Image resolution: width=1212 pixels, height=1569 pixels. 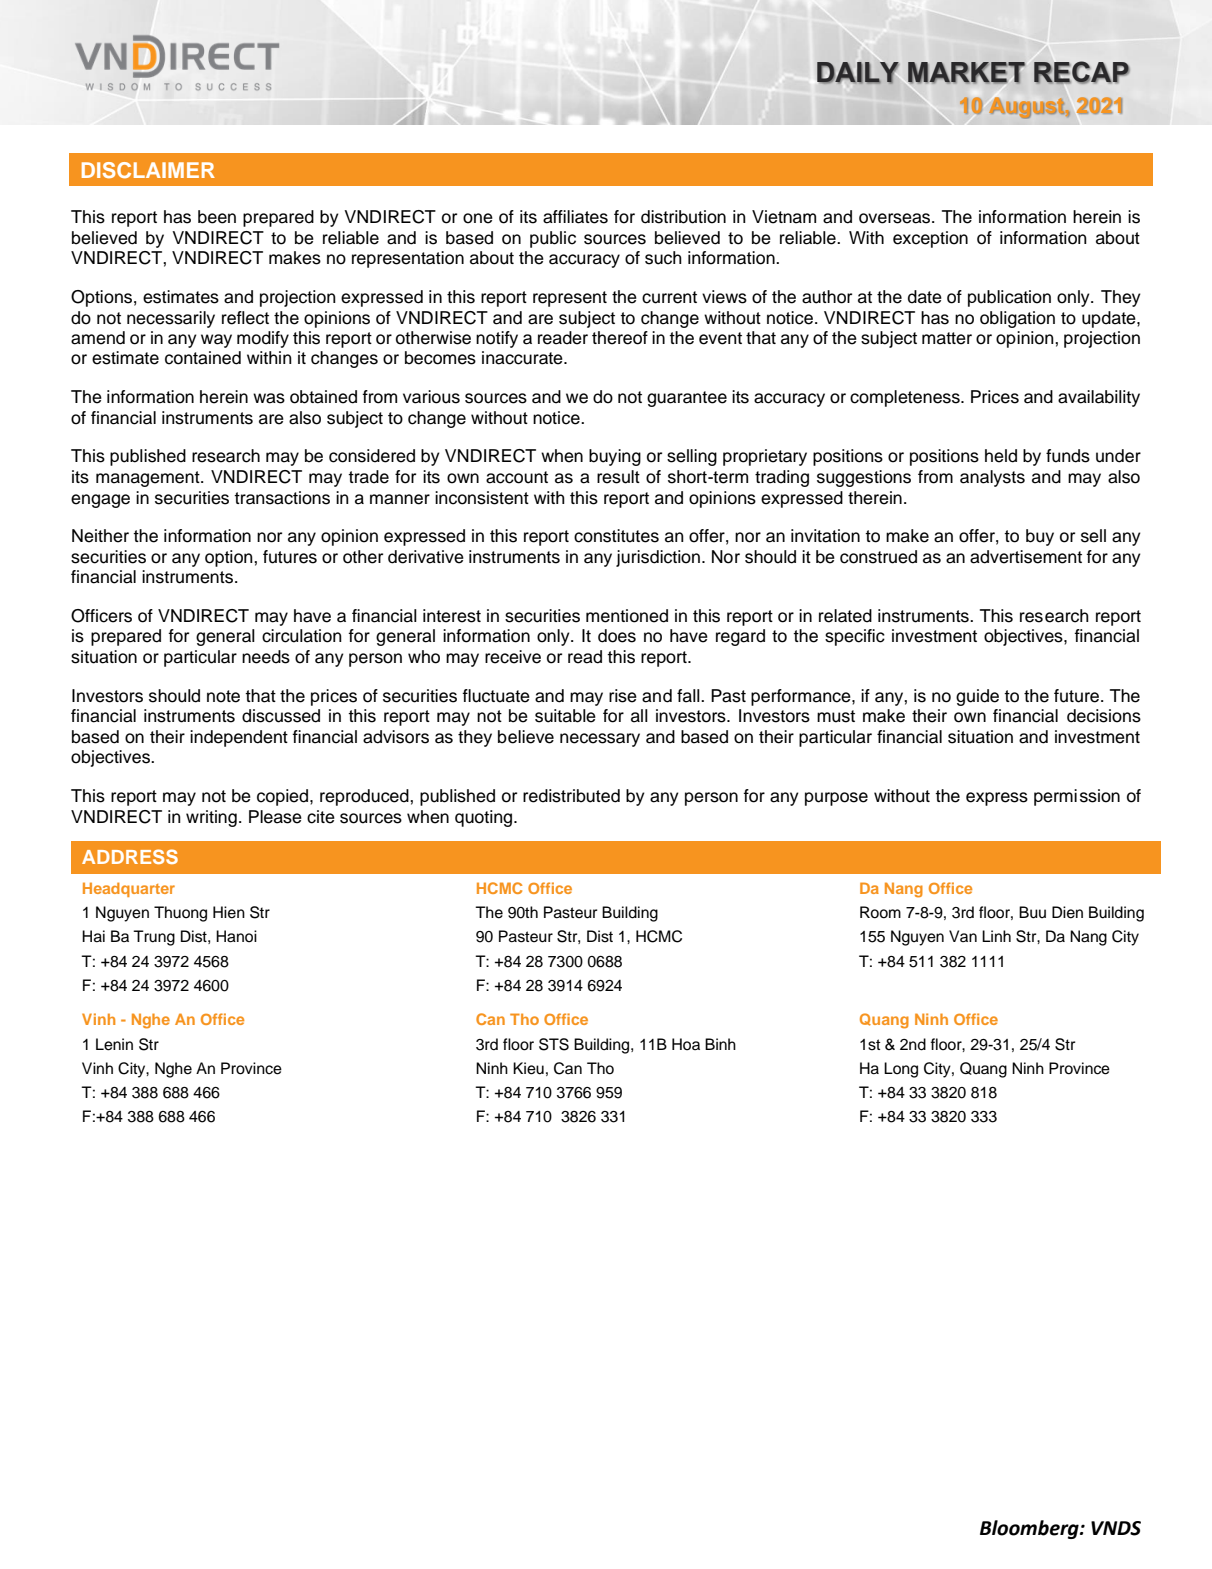 I want to click on Hoa, so click(x=686, y=1044).
